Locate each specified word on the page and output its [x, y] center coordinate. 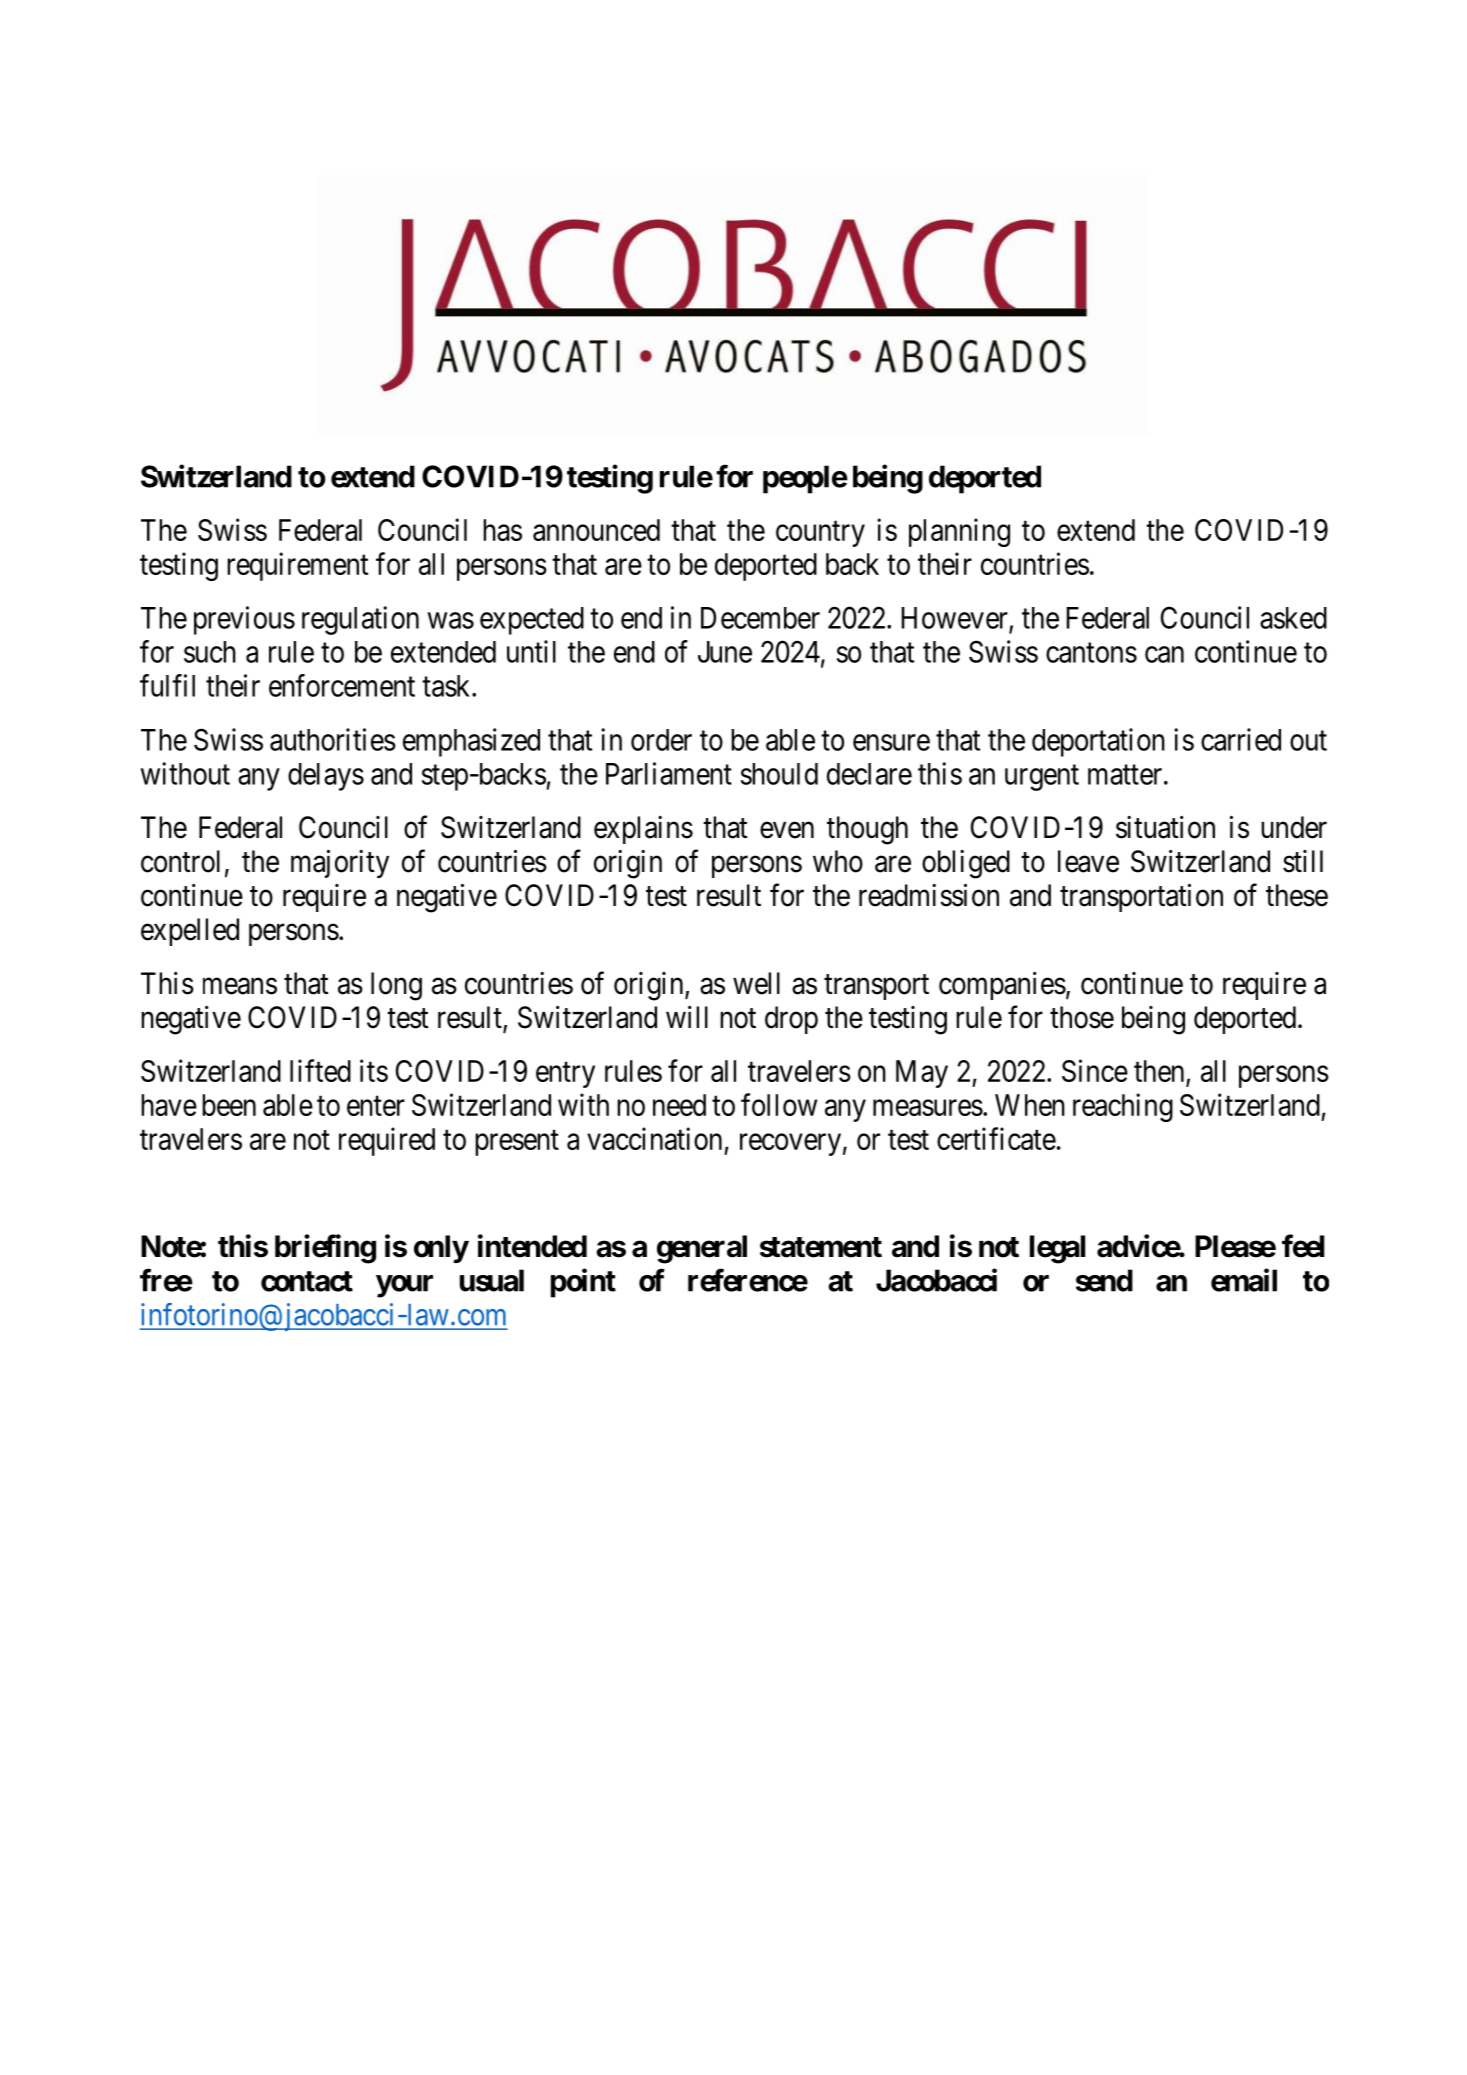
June [725, 652]
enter [376, 1106]
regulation [360, 620]
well [756, 983]
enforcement [342, 685]
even [787, 830]
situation [1165, 827]
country [820, 534]
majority [340, 864]
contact [307, 1281]
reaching [1123, 1107]
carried [1241, 739]
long [396, 986]
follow [779, 1104]
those [1082, 1017]
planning [959, 532]
